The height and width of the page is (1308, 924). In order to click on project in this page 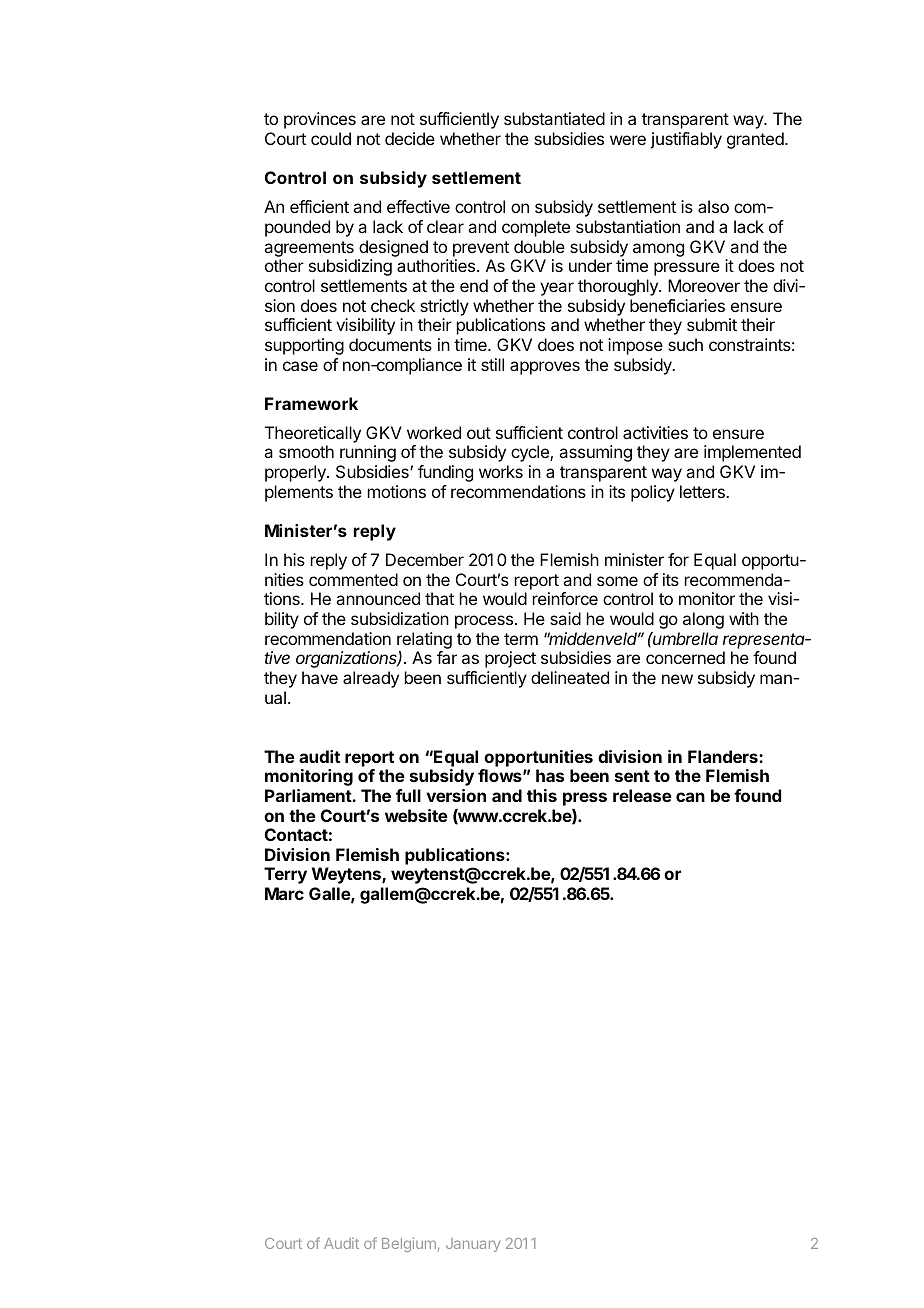, I will do `click(510, 659)`.
